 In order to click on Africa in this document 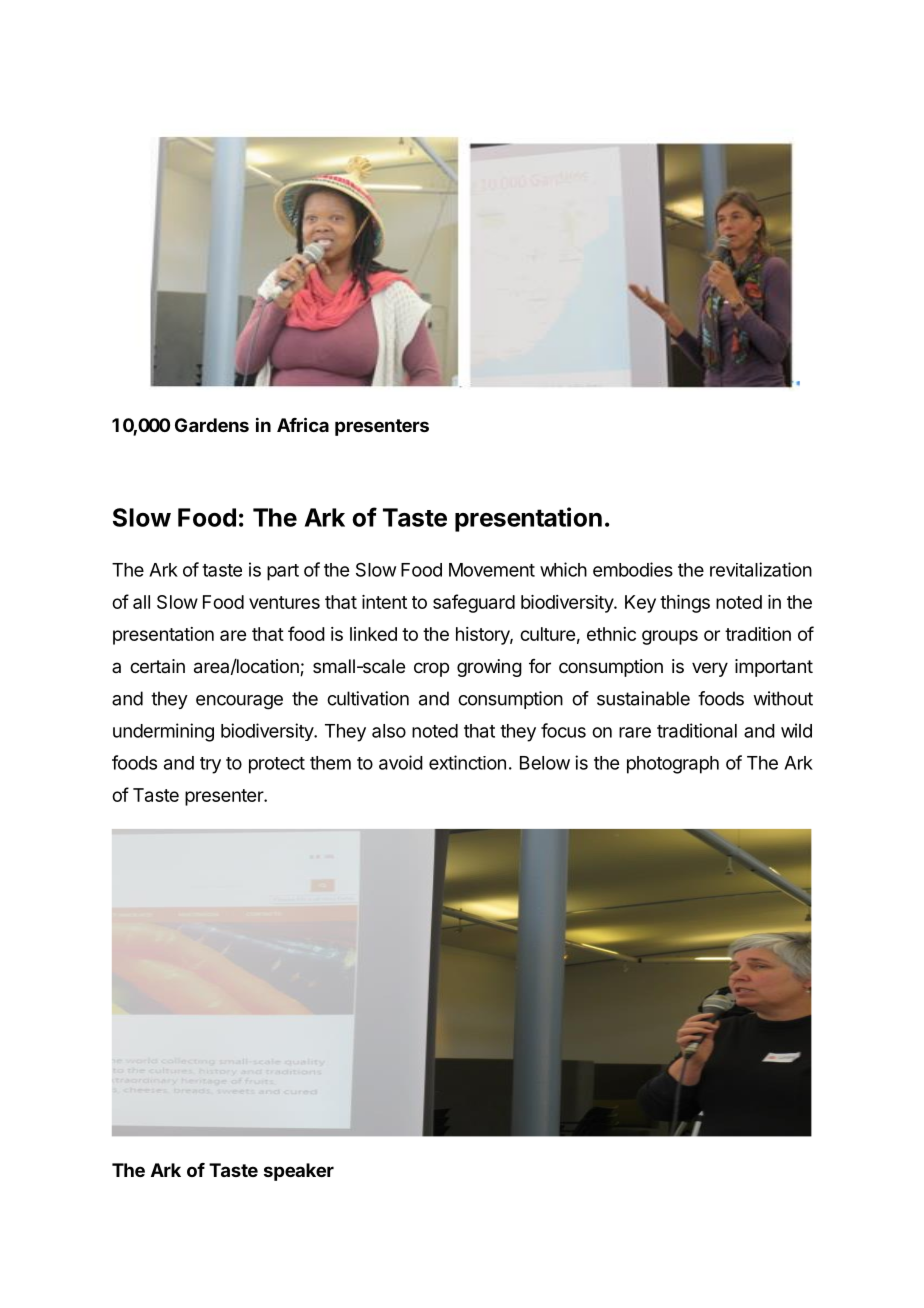, I will do `click(303, 424)`.
